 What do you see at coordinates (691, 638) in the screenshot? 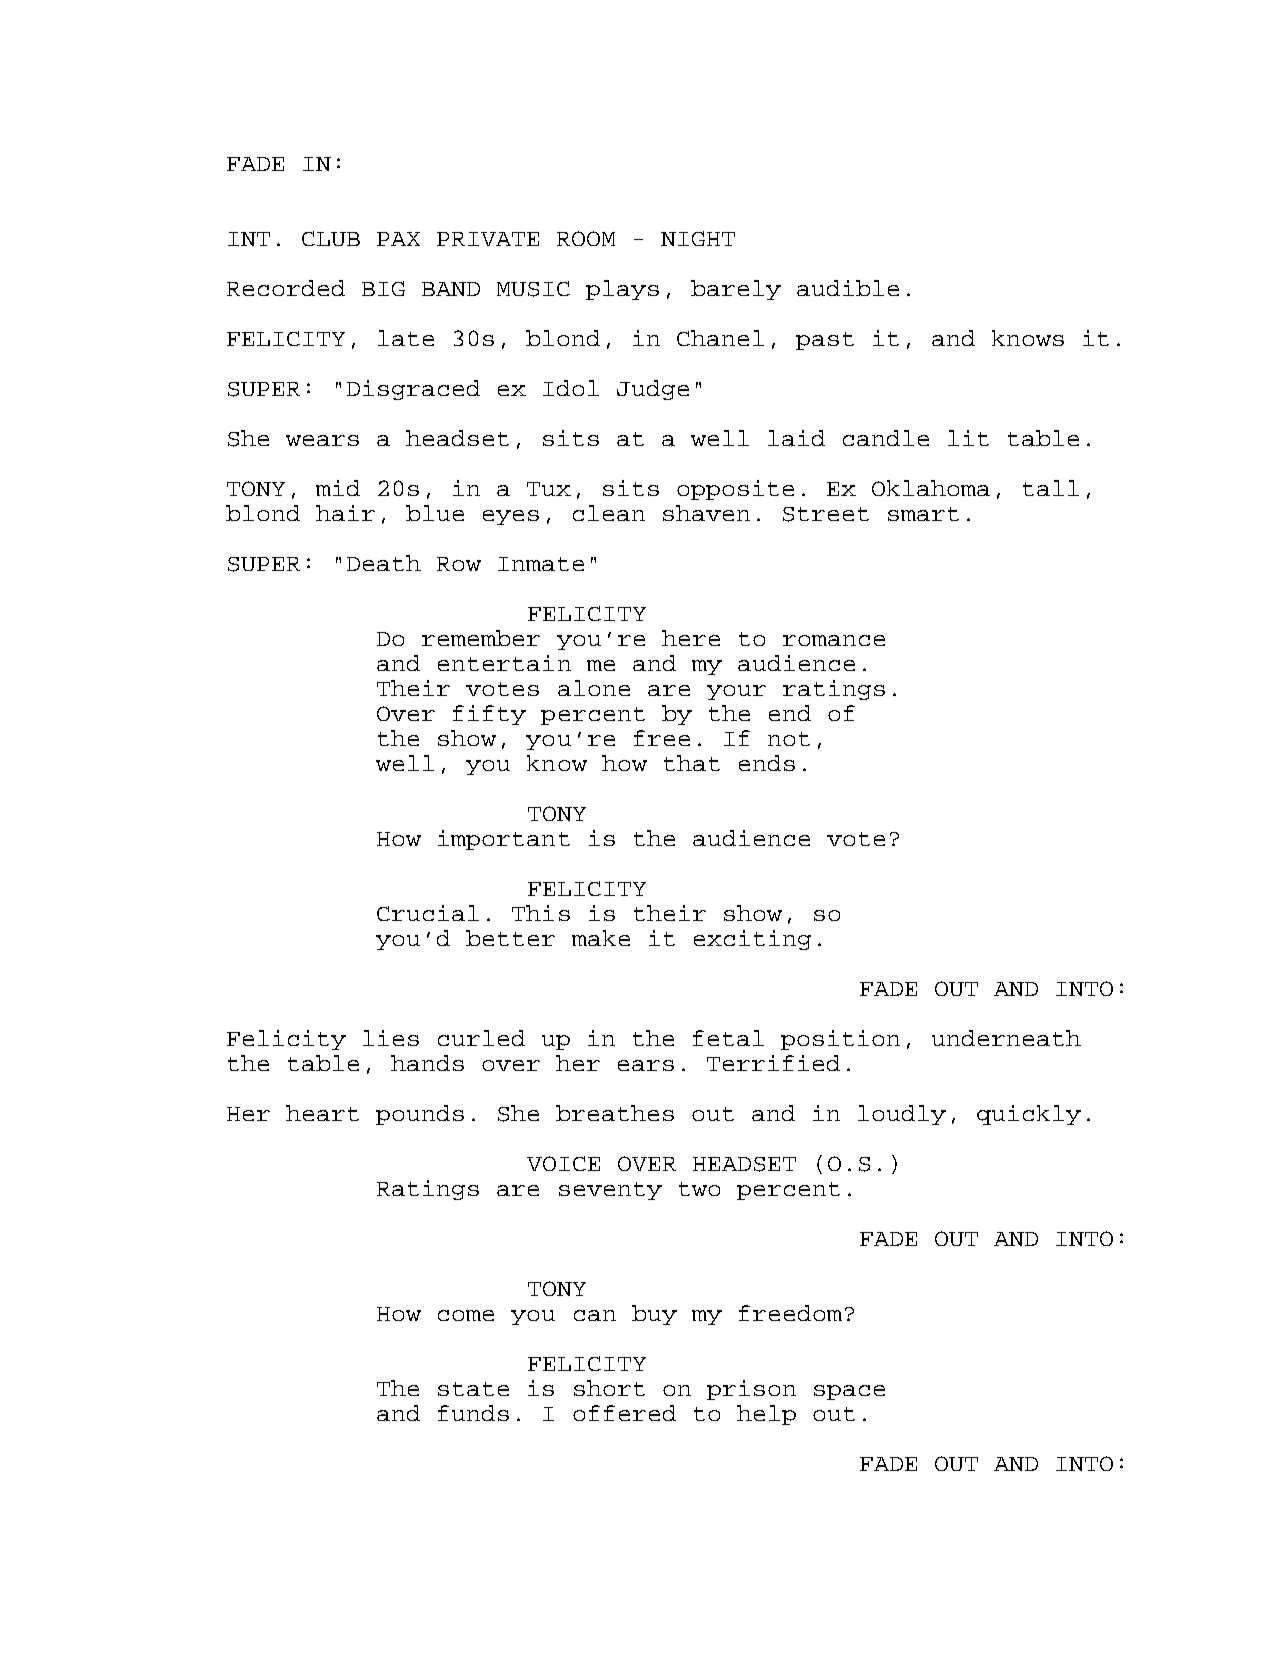
I see `here` at bounding box center [691, 638].
